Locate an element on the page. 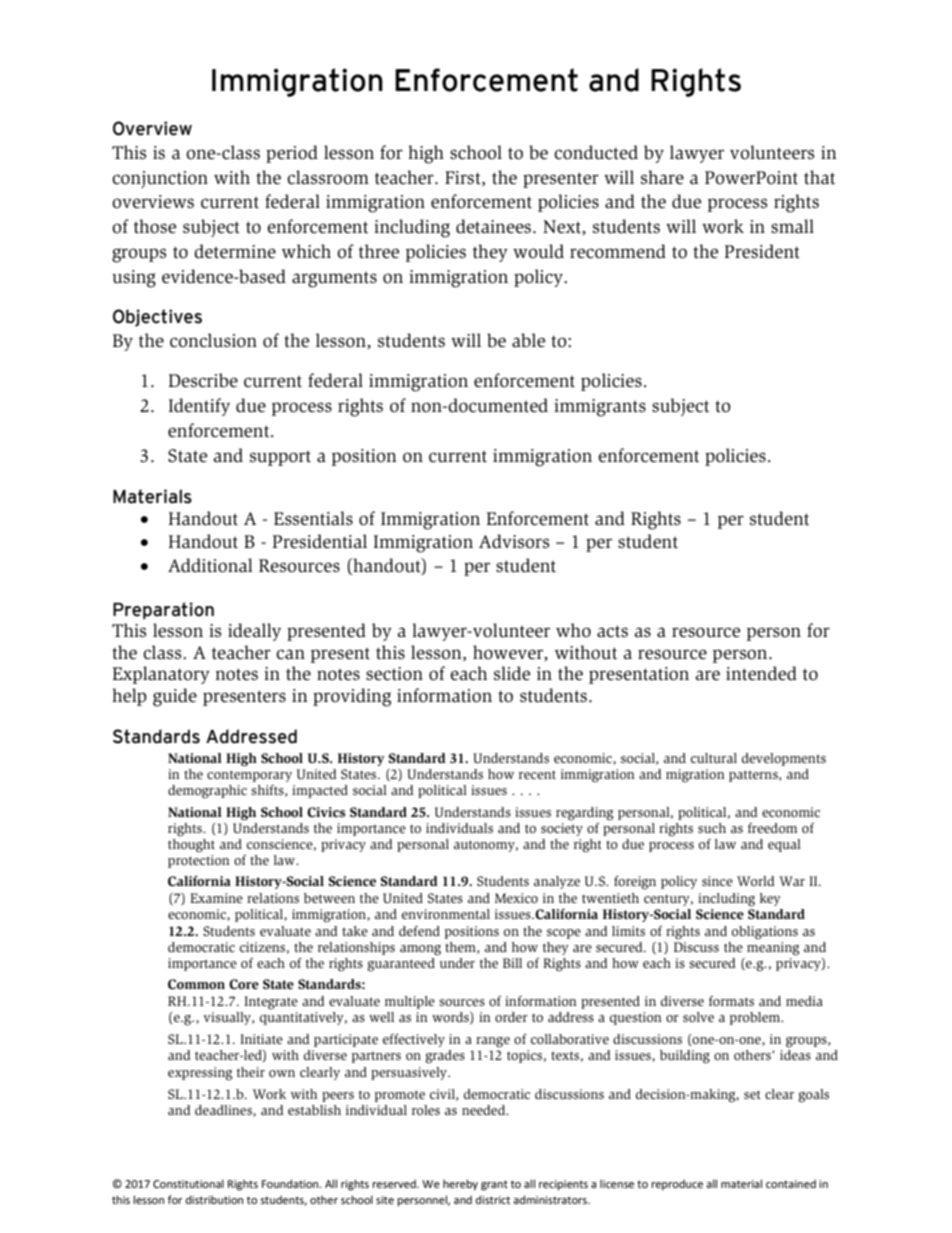 Image resolution: width=952 pixels, height=1233 pixels. conjunction is located at coordinates (160, 179).
